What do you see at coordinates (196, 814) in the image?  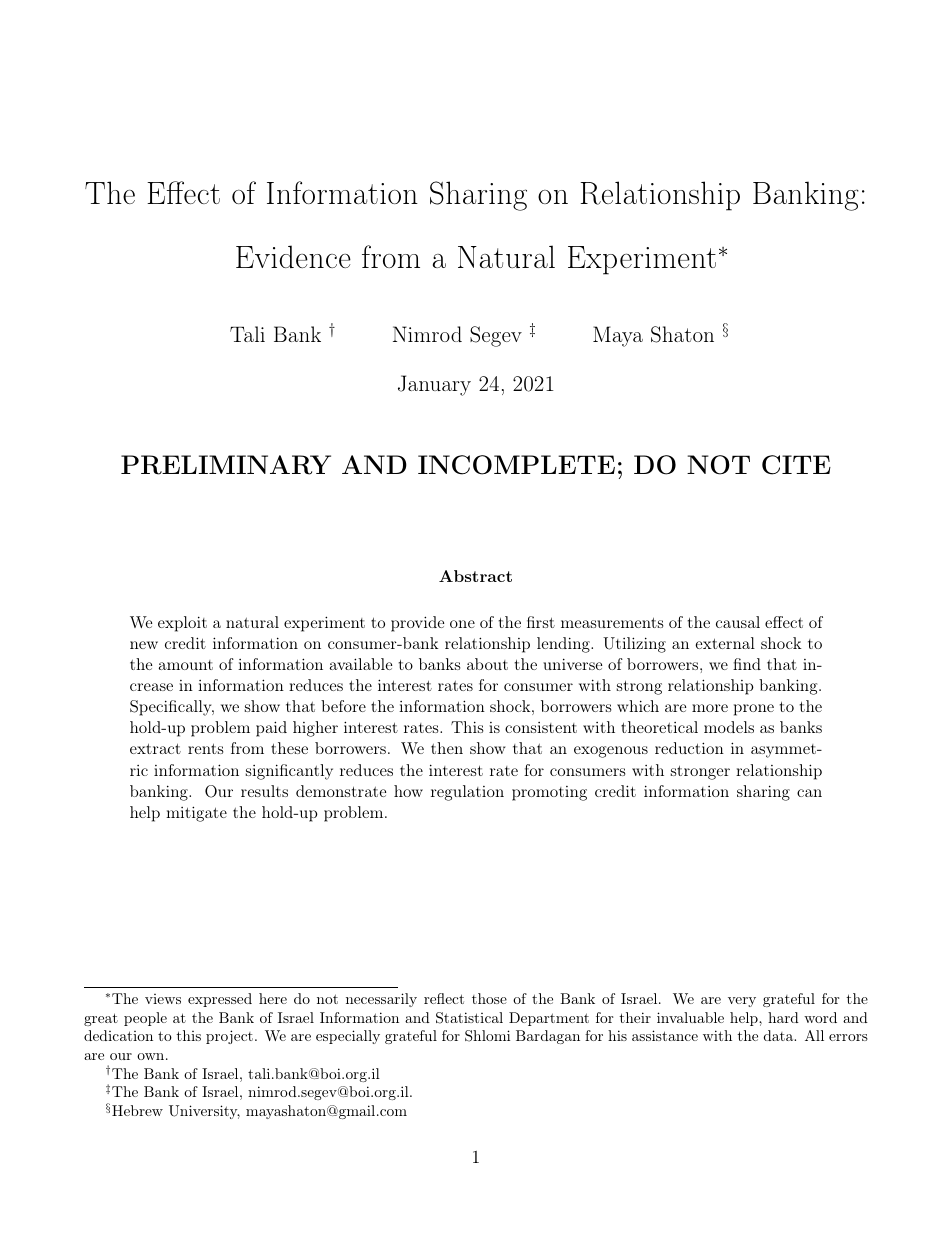 I see `mitigate` at bounding box center [196, 814].
